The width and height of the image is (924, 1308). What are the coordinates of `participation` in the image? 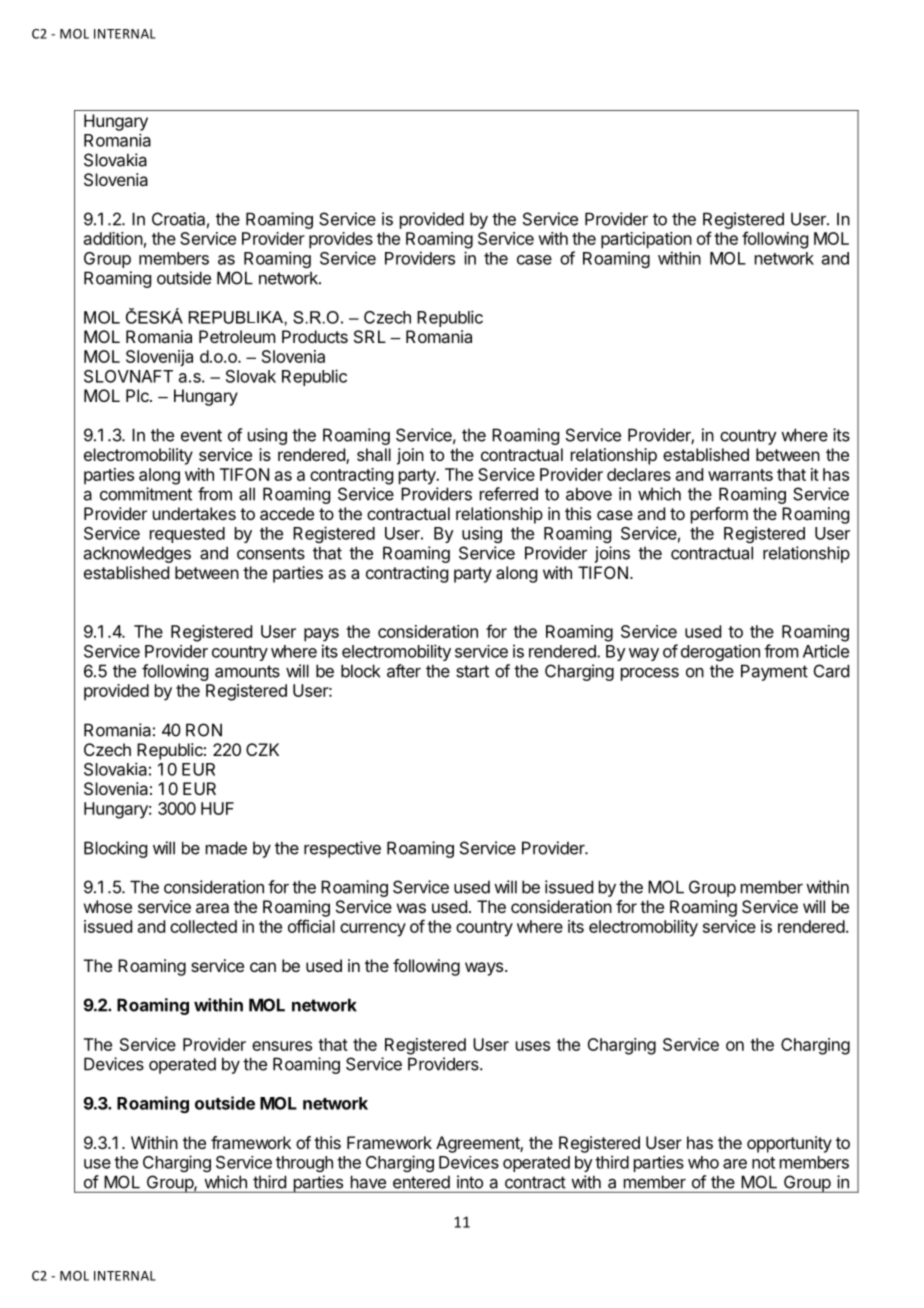 It's located at (646, 240).
